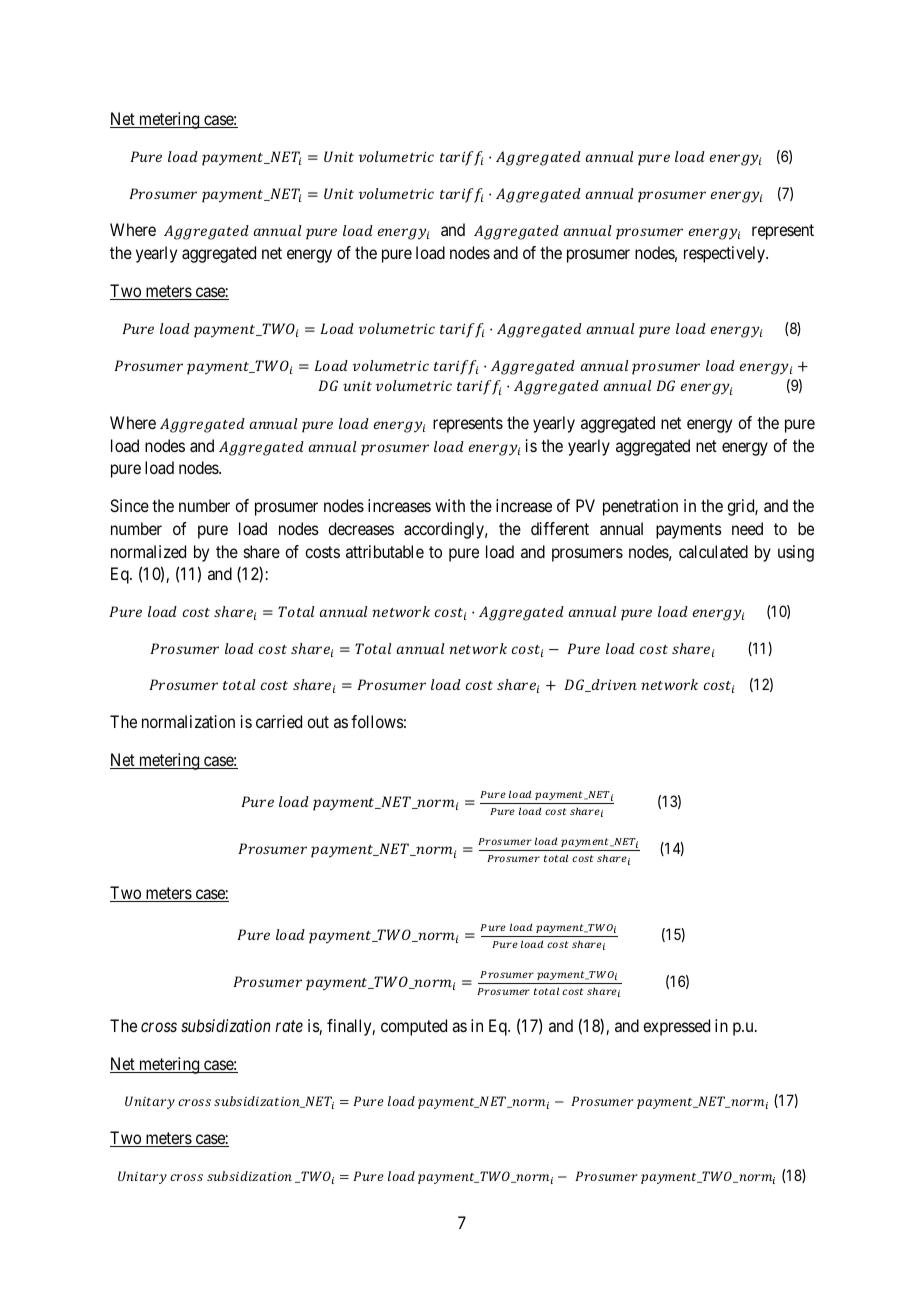  Describe the element at coordinates (676, 1027) in the screenshot. I see `expressed` at that location.
